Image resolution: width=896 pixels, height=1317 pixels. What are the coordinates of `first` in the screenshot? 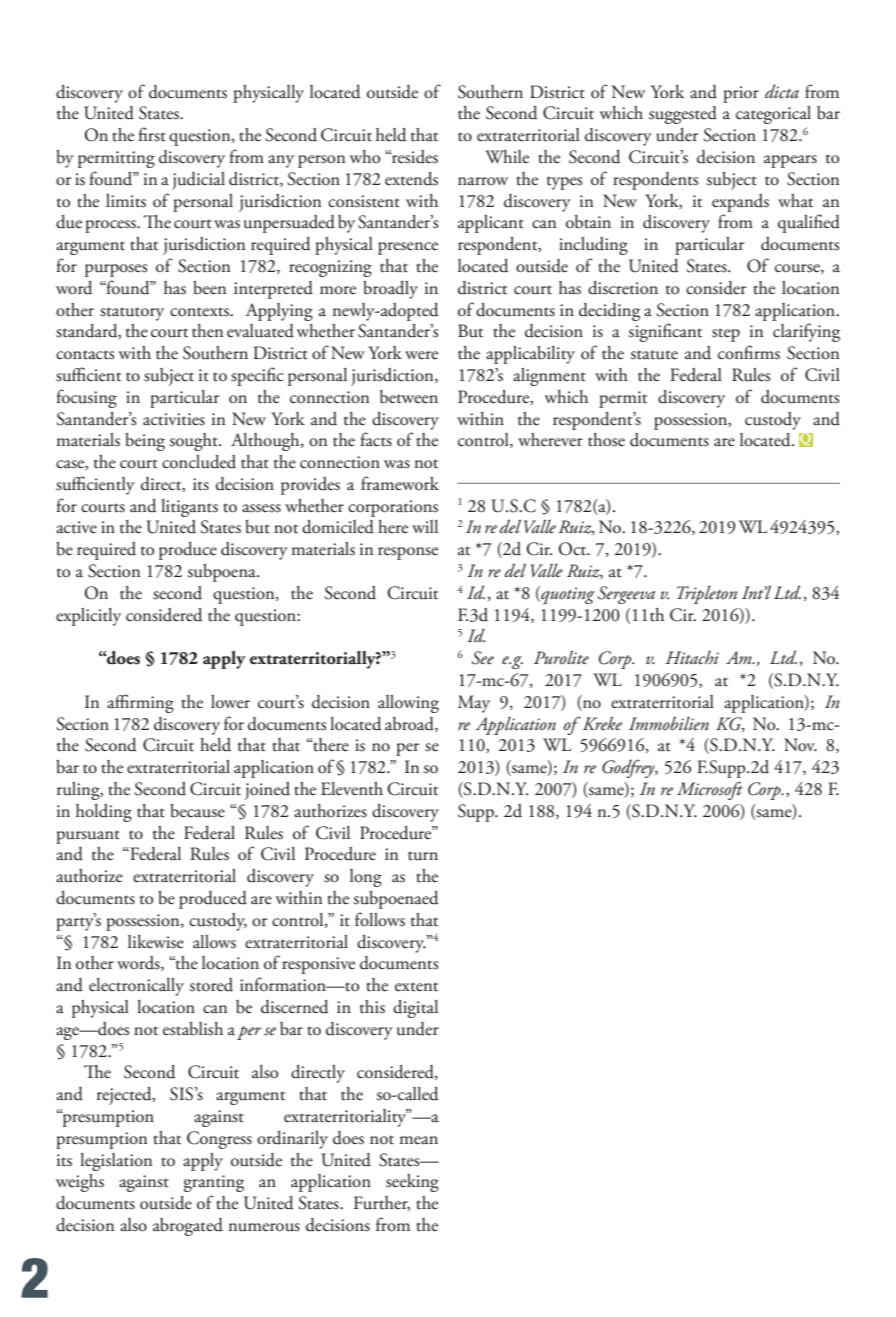 It's located at (152, 134).
